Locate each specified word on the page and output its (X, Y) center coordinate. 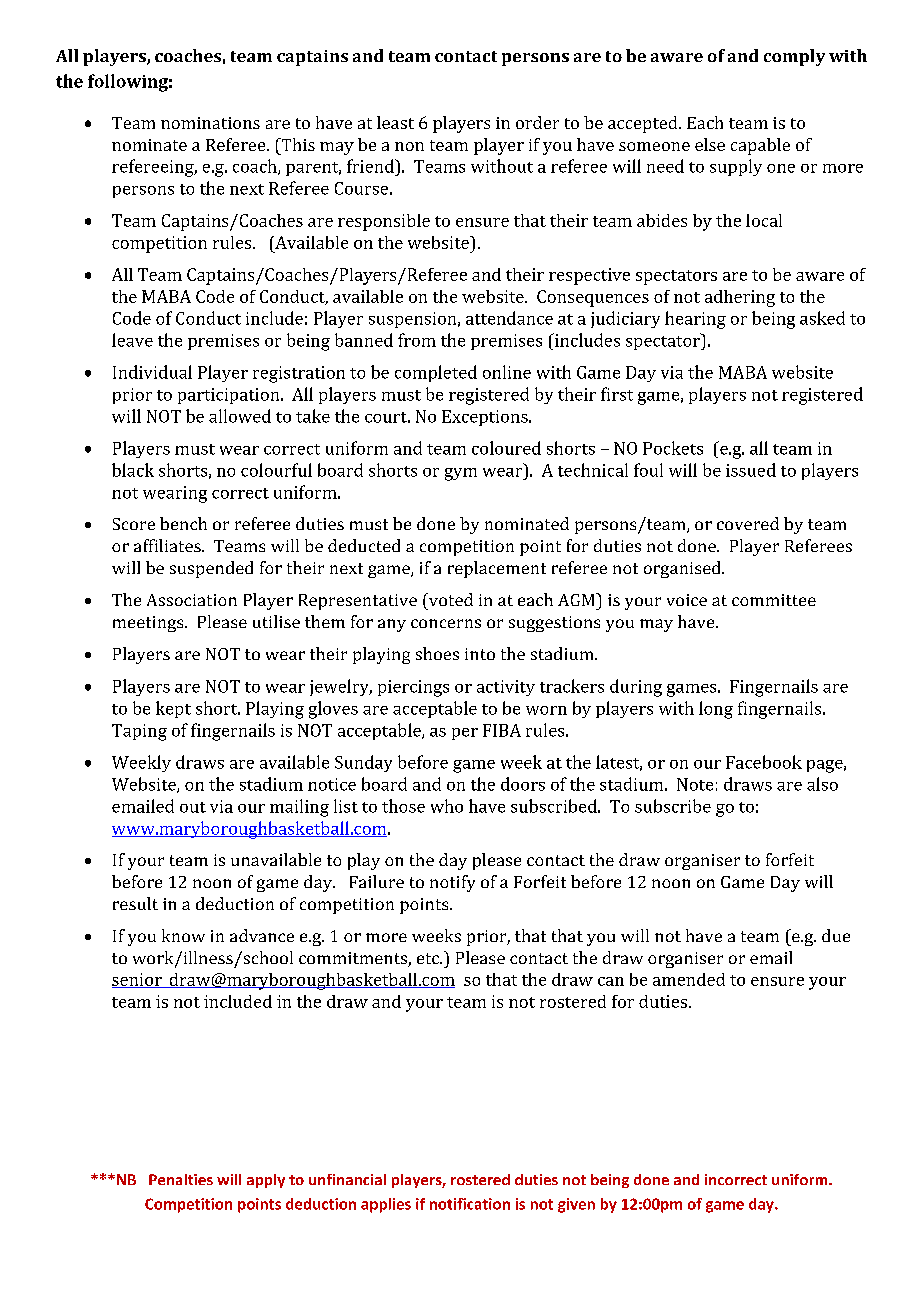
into (480, 654)
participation (230, 396)
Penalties (181, 1179)
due (836, 935)
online (507, 372)
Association (192, 600)
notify (452, 883)
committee (774, 600)
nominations (210, 123)
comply (794, 57)
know (183, 935)
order (537, 122)
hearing (695, 320)
